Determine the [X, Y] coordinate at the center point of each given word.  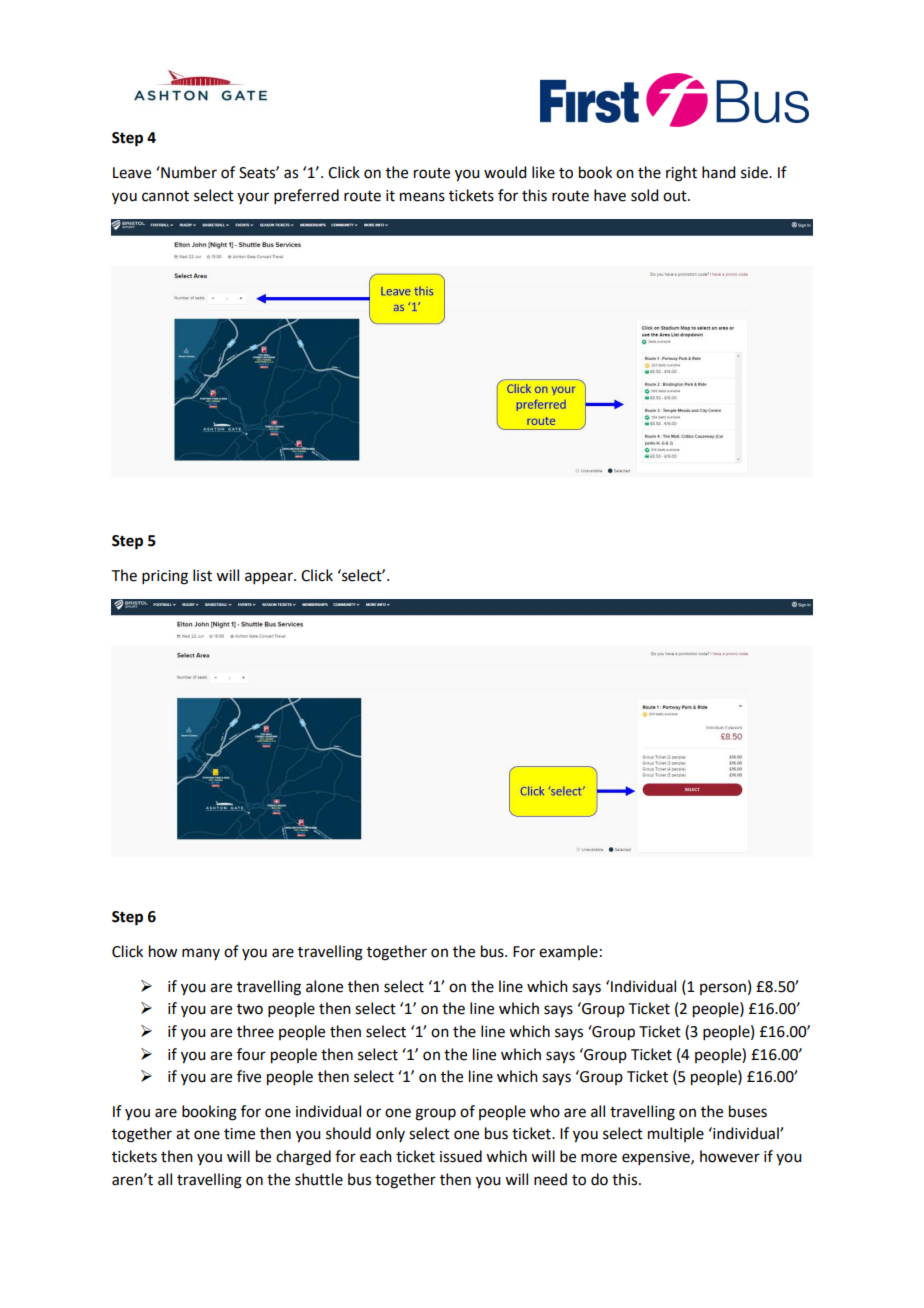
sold [644, 195]
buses [748, 1111]
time [239, 1134]
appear [270, 578]
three [255, 1031]
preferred [306, 196]
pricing [165, 577]
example [568, 952]
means [422, 197]
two [250, 1009]
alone [324, 986]
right [681, 174]
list [202, 575]
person [723, 989]
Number [188, 172]
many [201, 954]
